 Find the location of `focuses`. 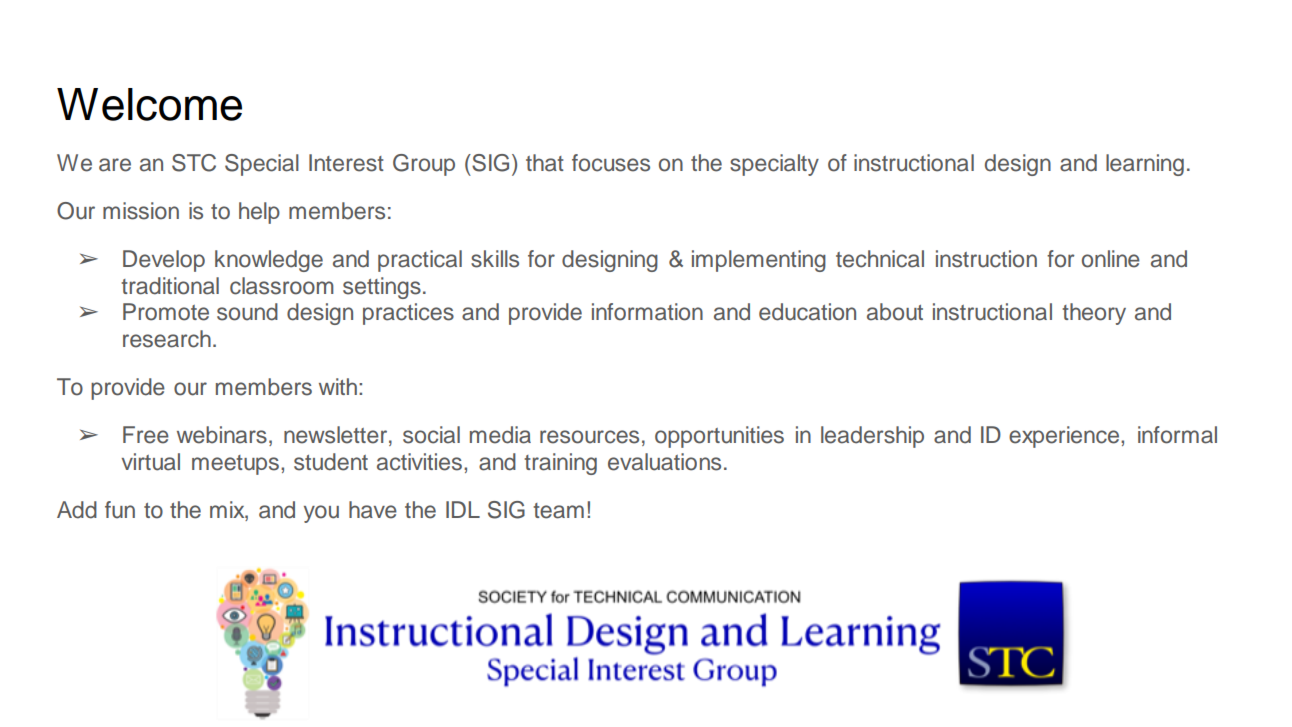

focuses is located at coordinates (611, 163).
